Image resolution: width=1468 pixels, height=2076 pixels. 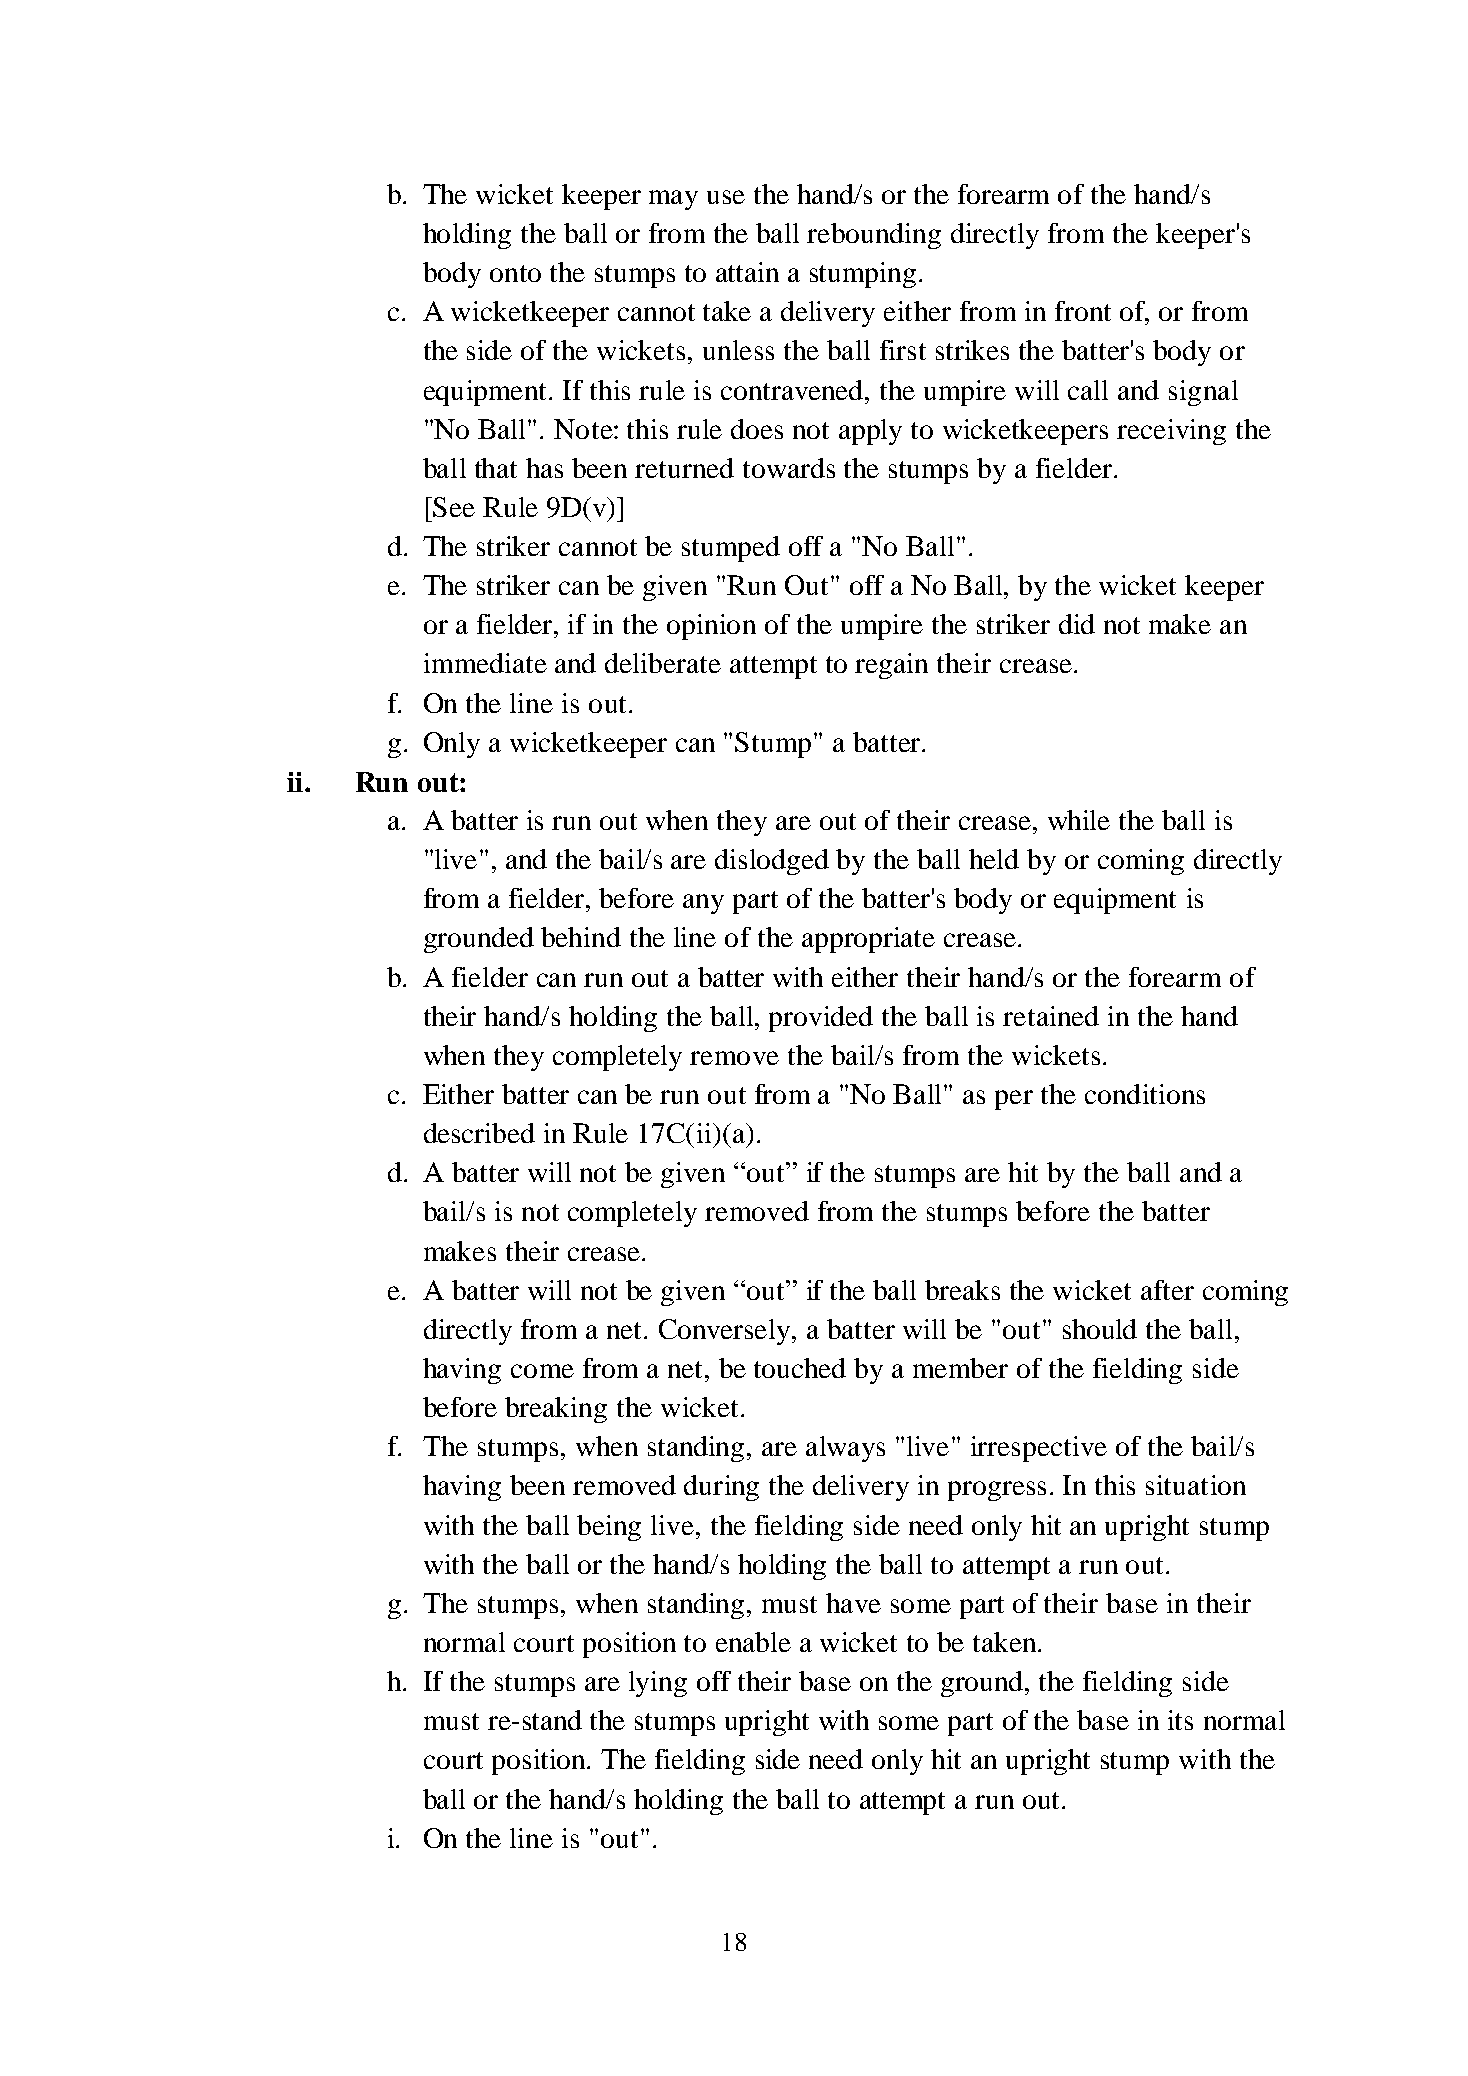 I want to click on behind, so click(x=581, y=937).
